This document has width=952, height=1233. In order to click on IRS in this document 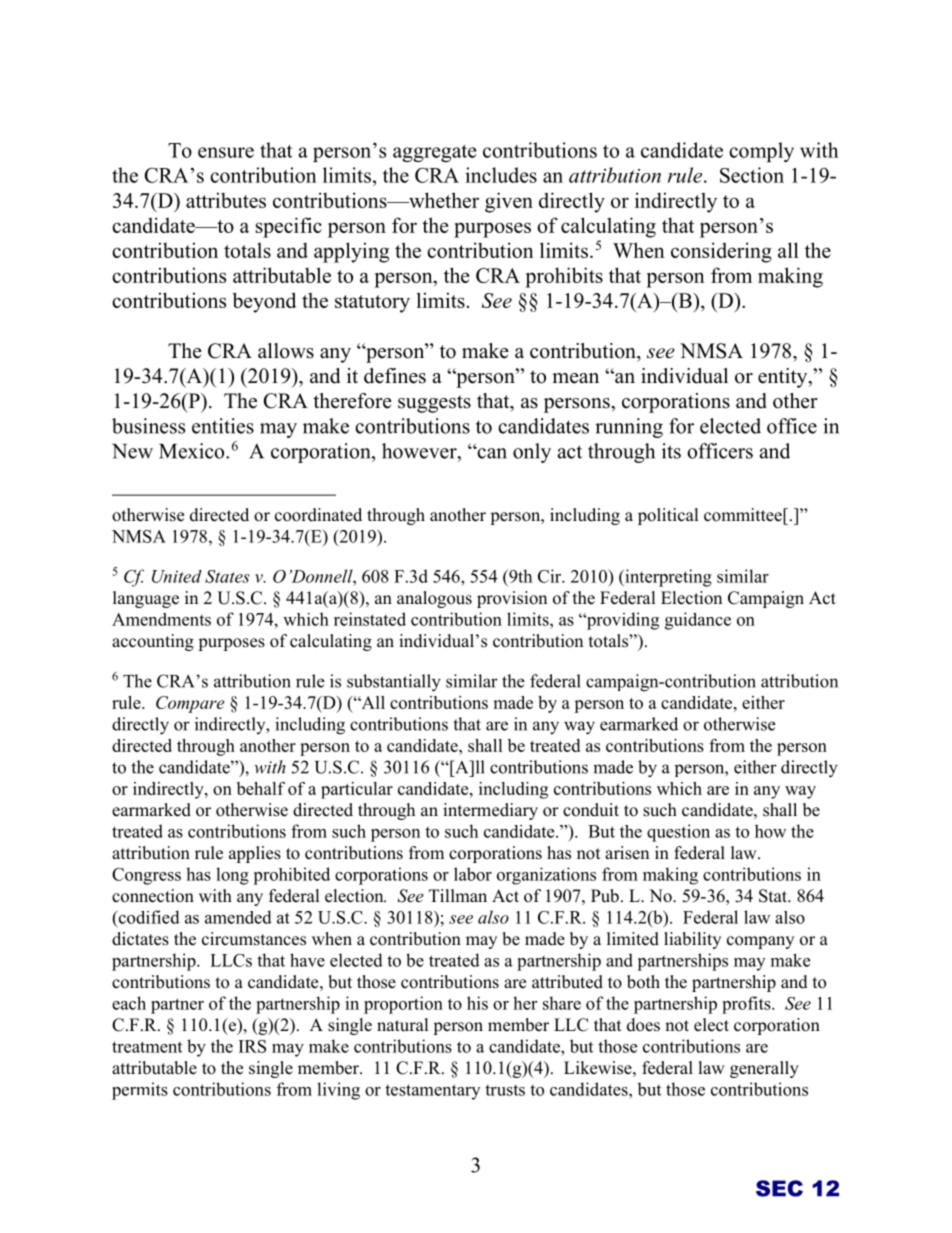, I will do `click(252, 1046)`.
